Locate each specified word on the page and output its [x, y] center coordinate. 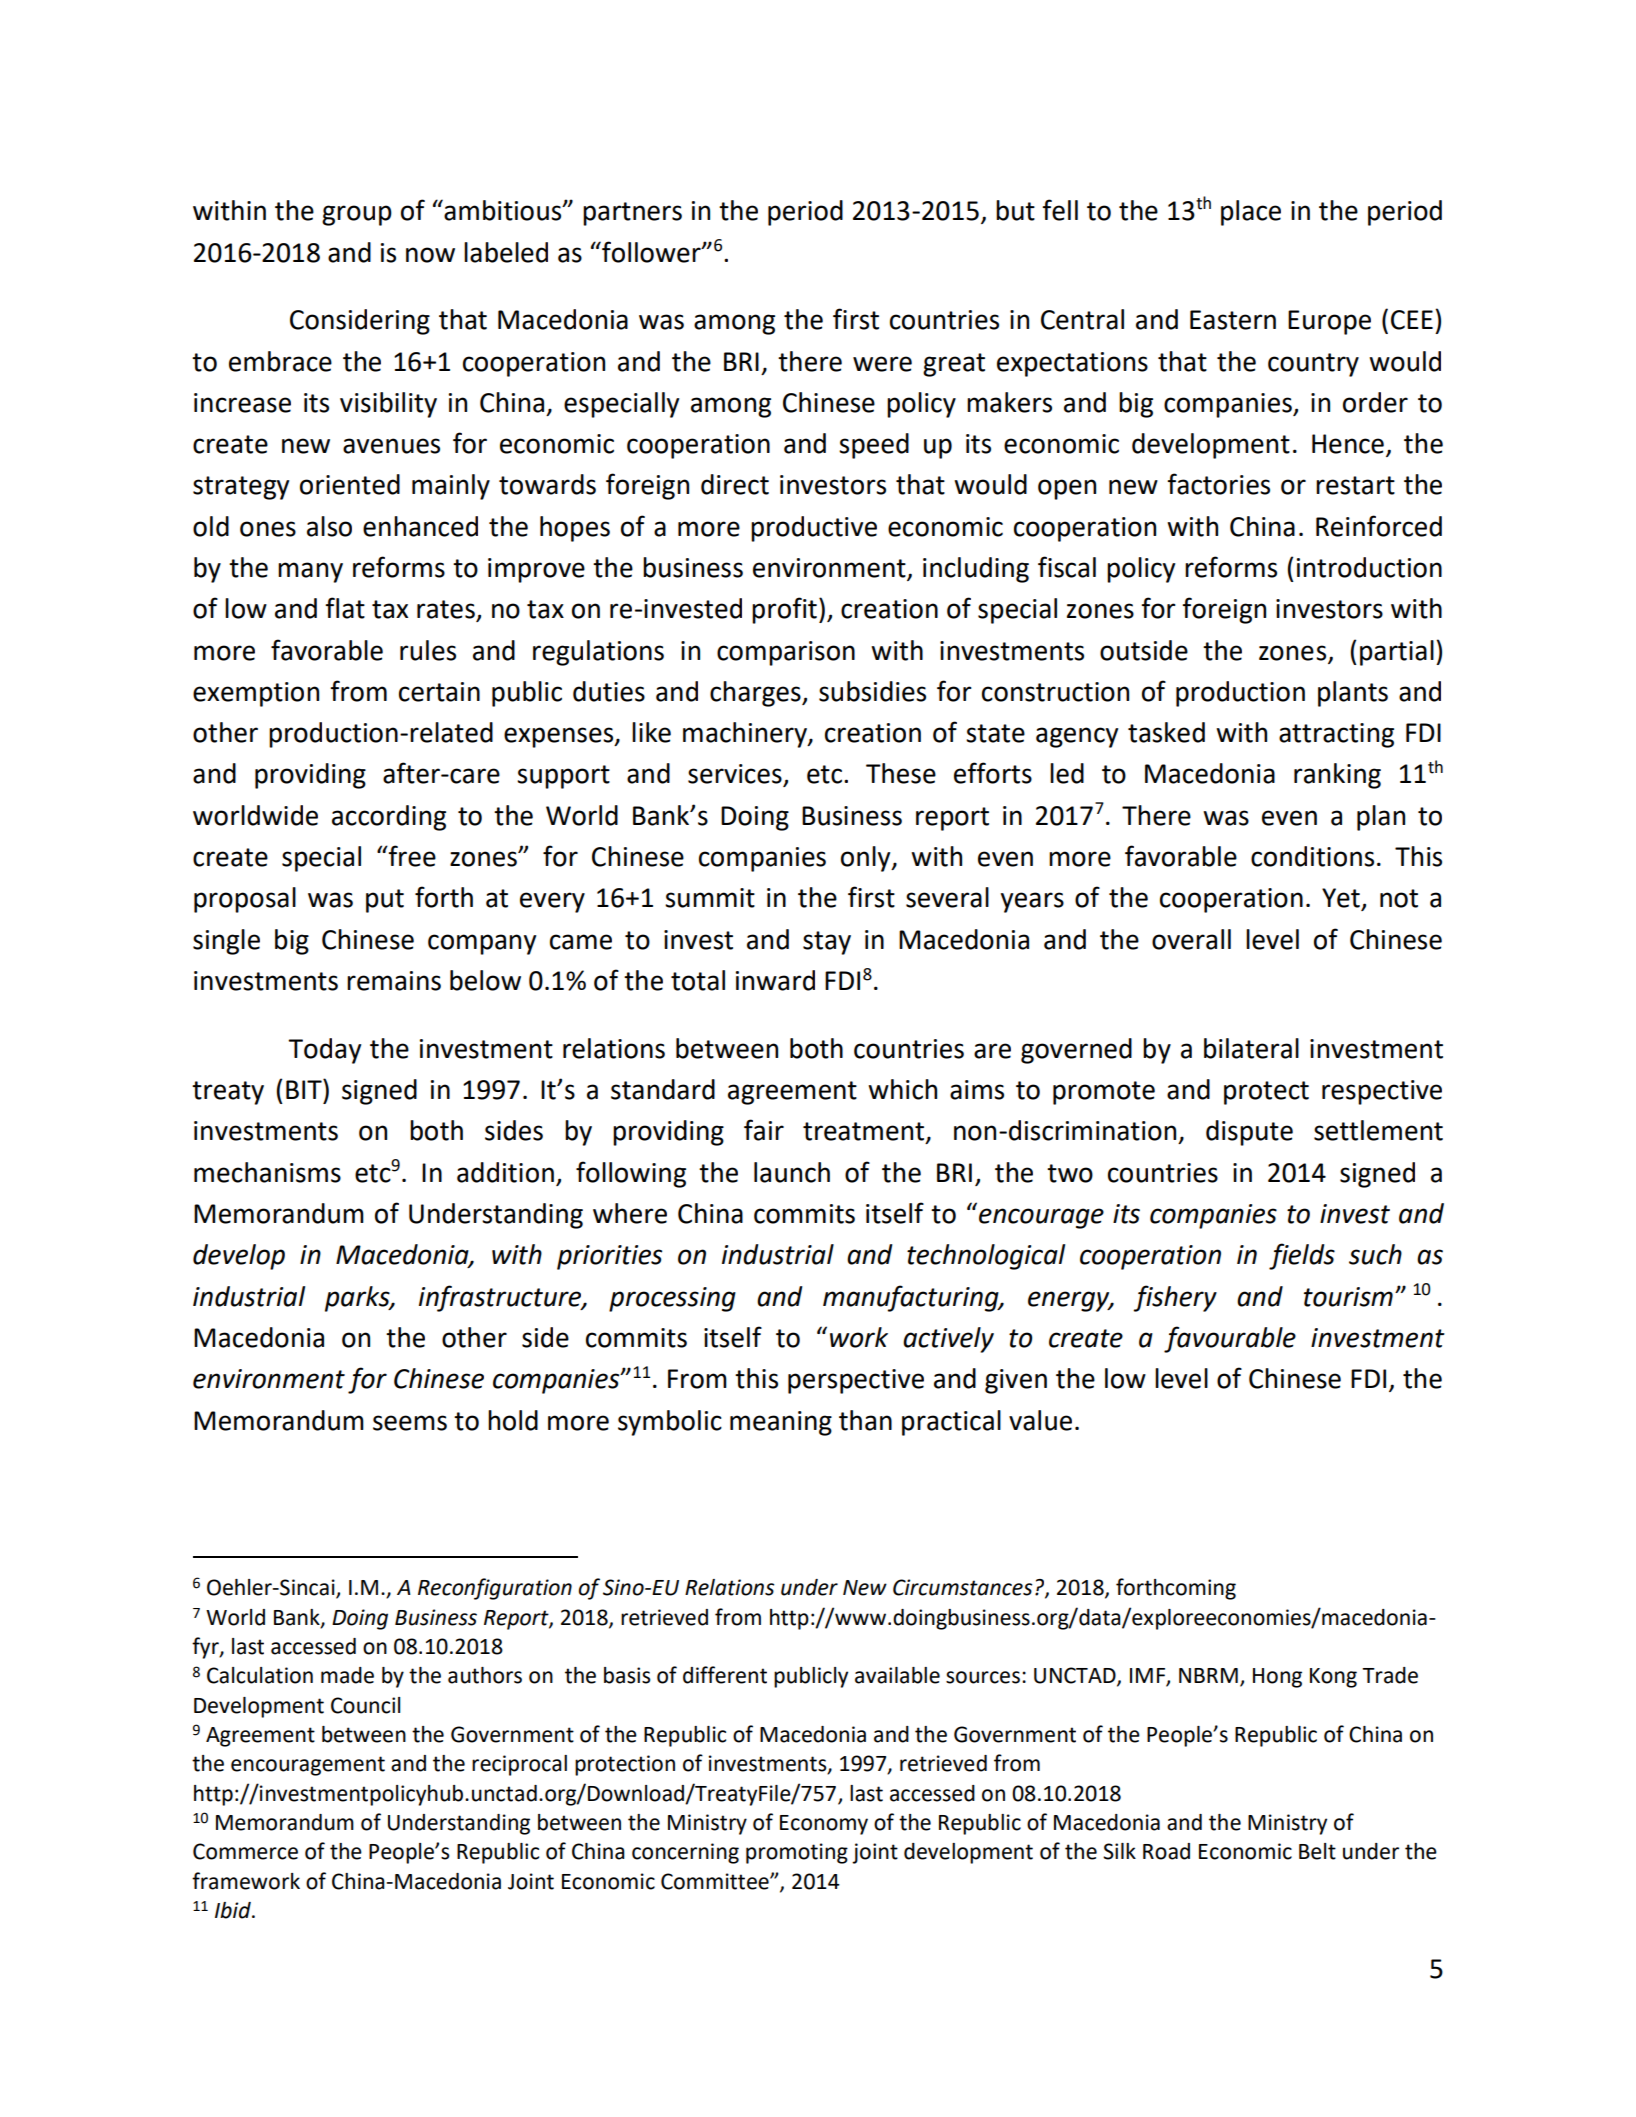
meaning [781, 1423]
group [357, 215]
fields [1302, 1256]
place [1251, 213]
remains [394, 981]
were [882, 364]
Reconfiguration [495, 1589]
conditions [1312, 856]
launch [792, 1172]
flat [345, 608]
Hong [1277, 1678]
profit [784, 610]
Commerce [245, 1851]
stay [827, 943]
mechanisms [267, 1172]
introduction [1369, 567]
